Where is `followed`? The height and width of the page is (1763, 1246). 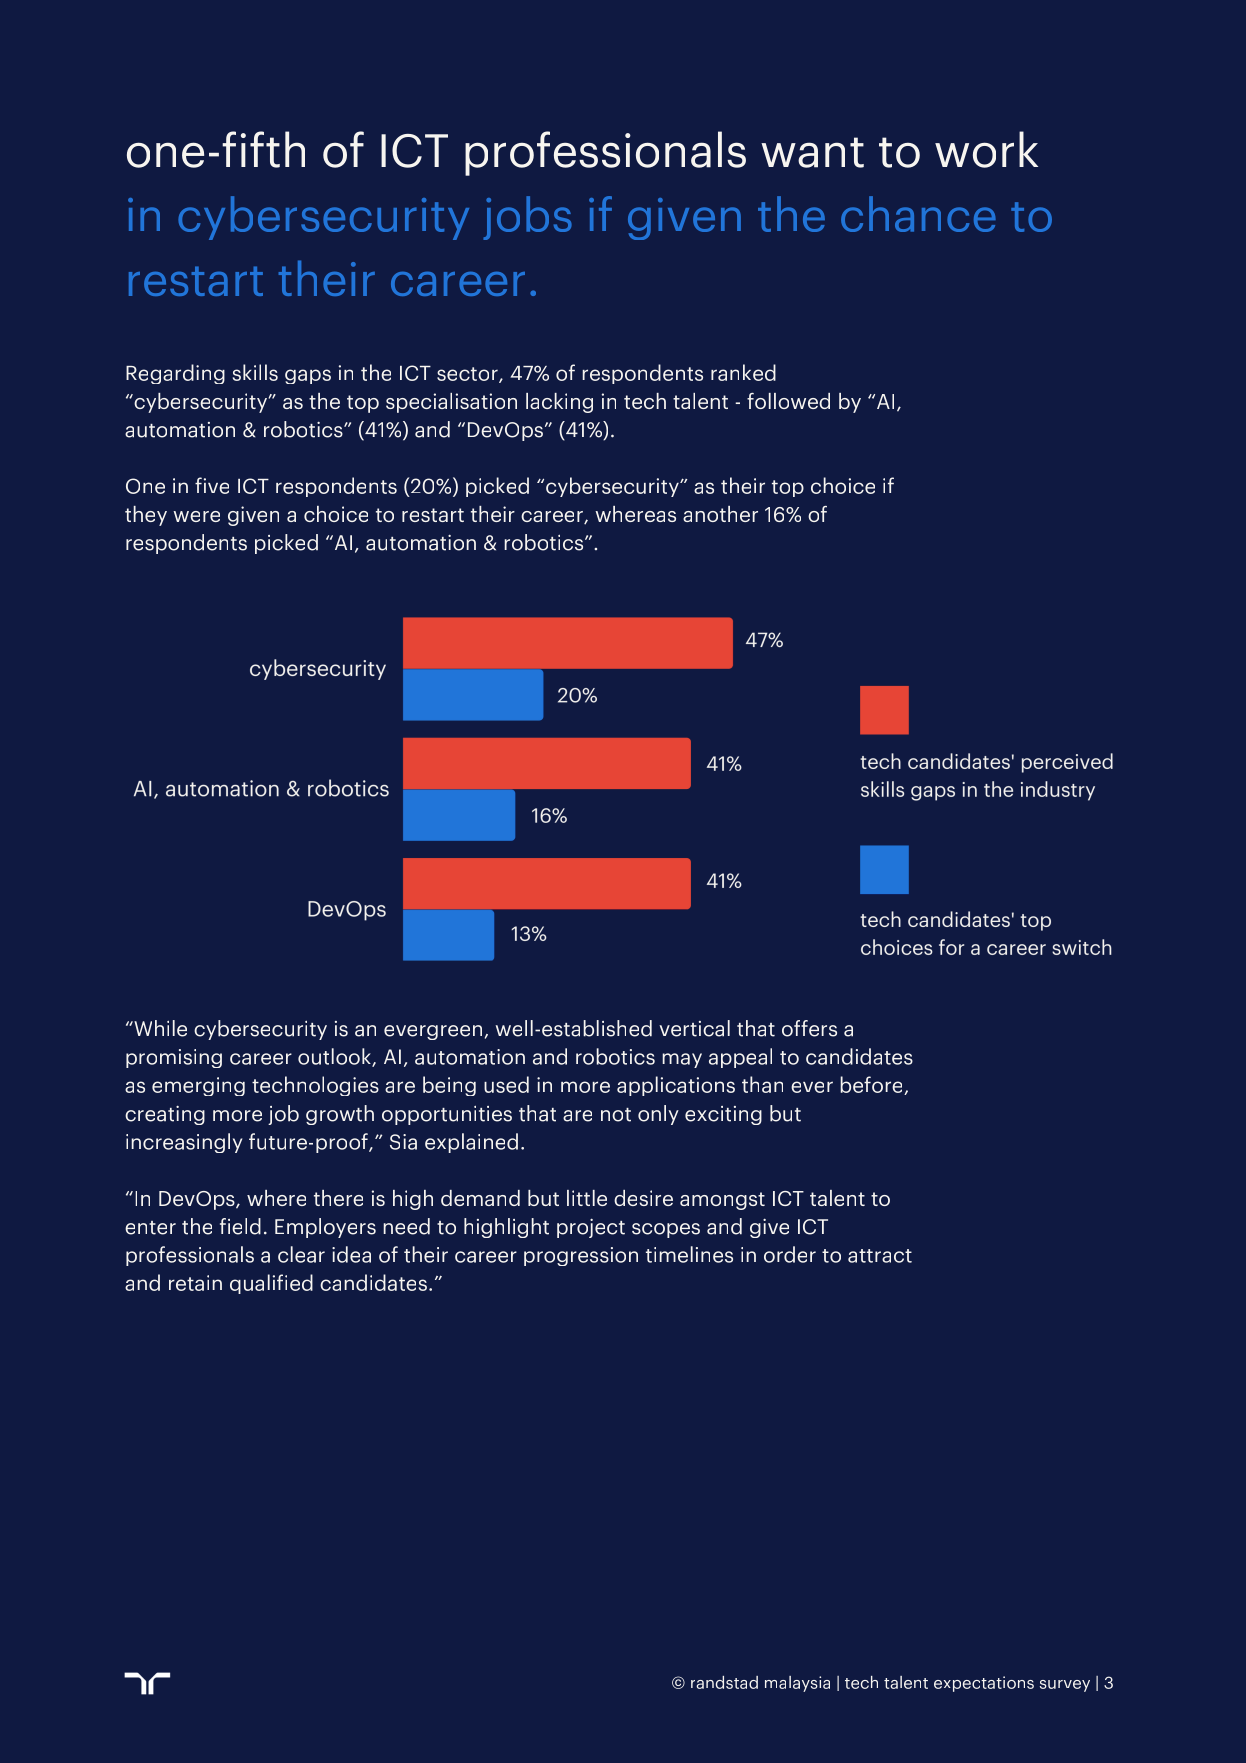
followed is located at coordinates (788, 401).
